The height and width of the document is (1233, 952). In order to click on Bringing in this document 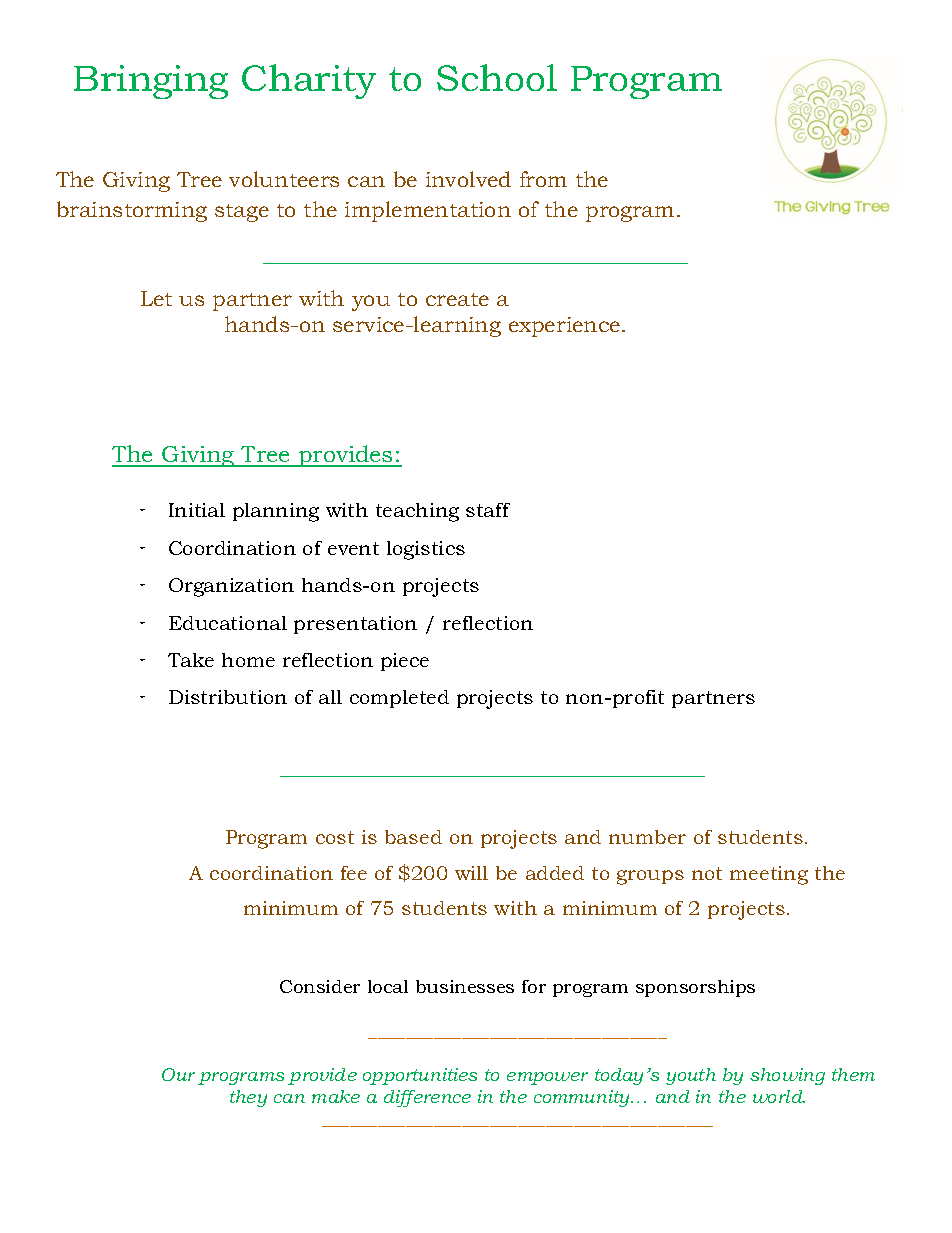, I will do `click(151, 82)`.
